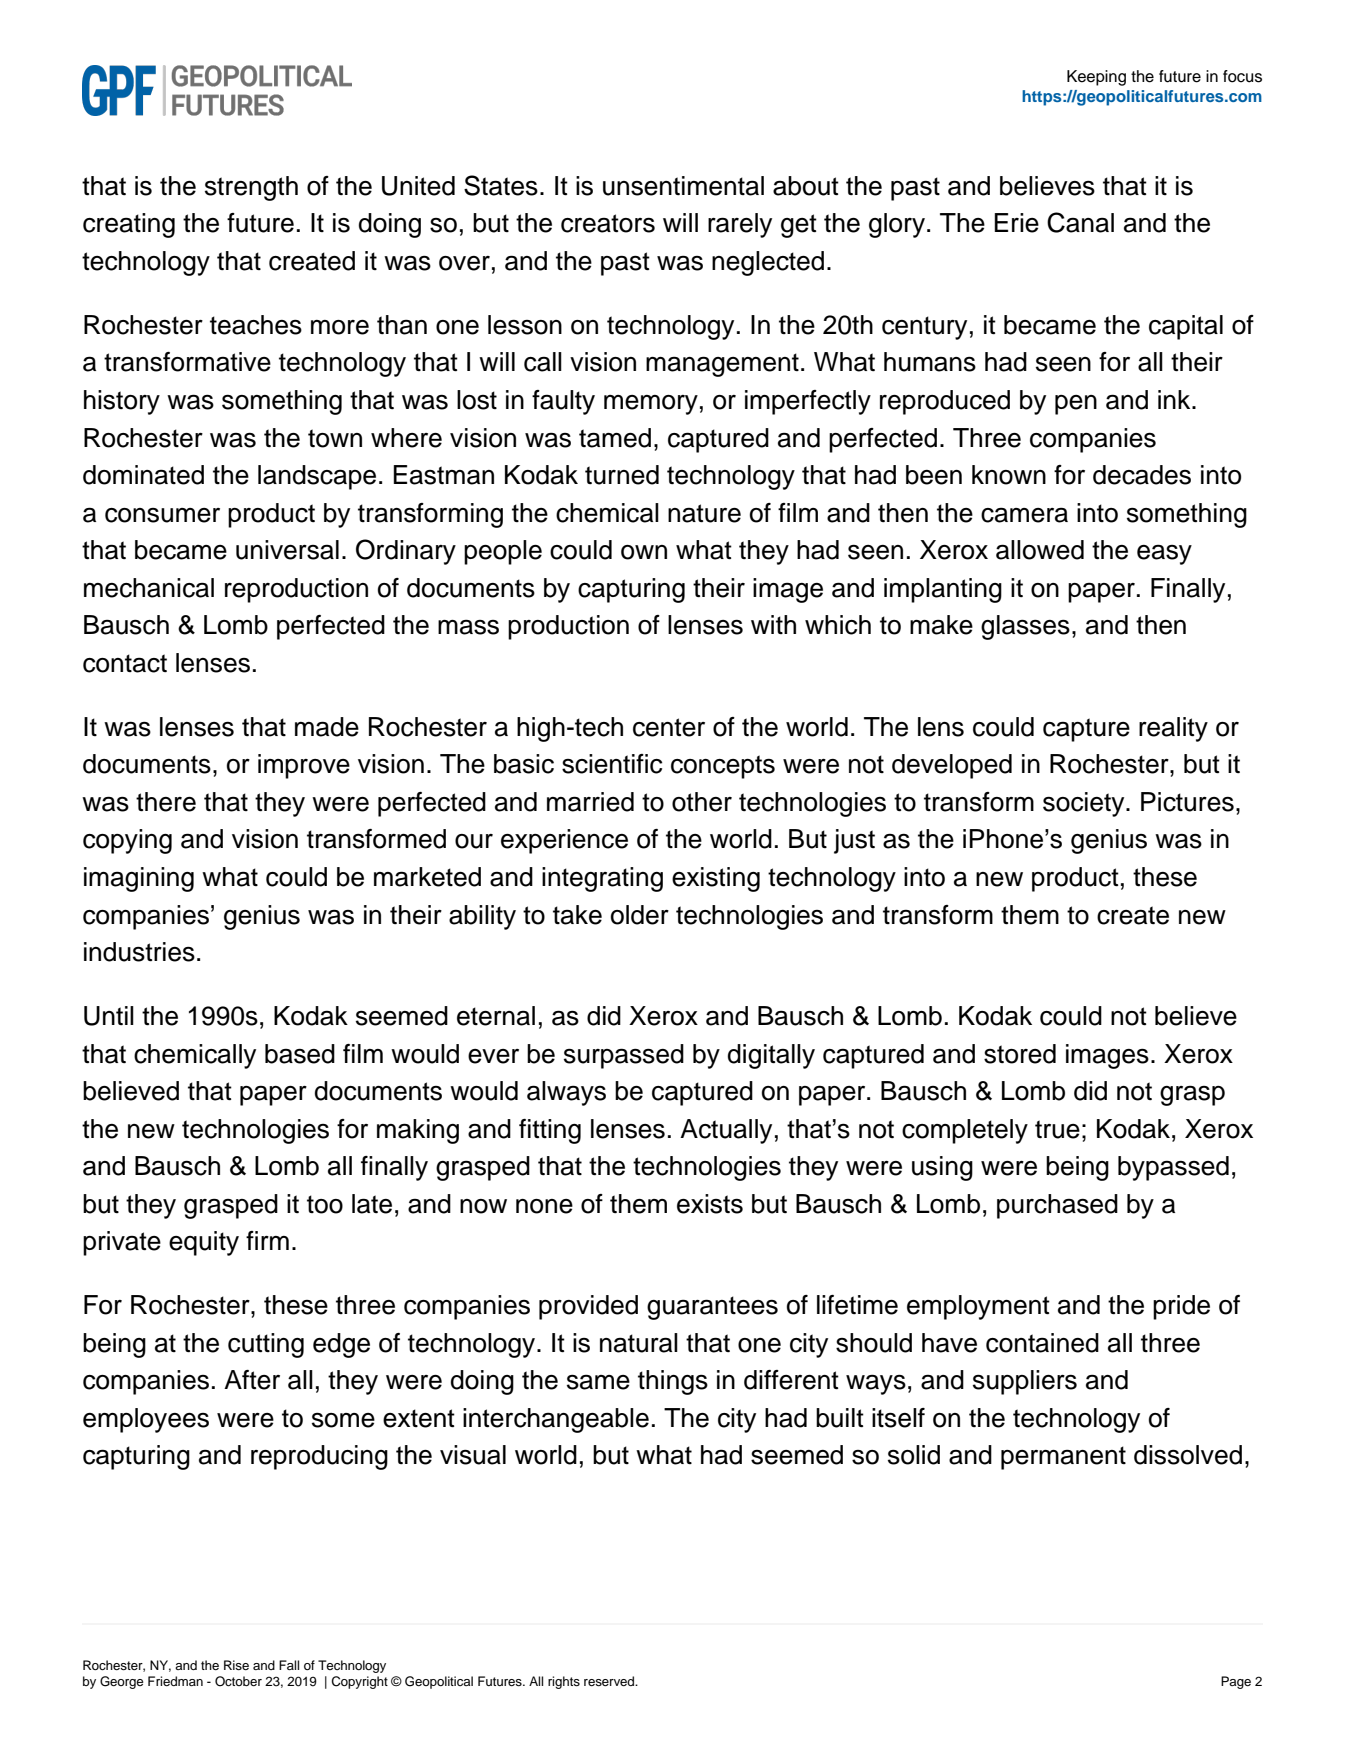 The width and height of the screenshot is (1345, 1740). Describe the element at coordinates (1057, 1129) in the screenshot. I see `true` at that location.
